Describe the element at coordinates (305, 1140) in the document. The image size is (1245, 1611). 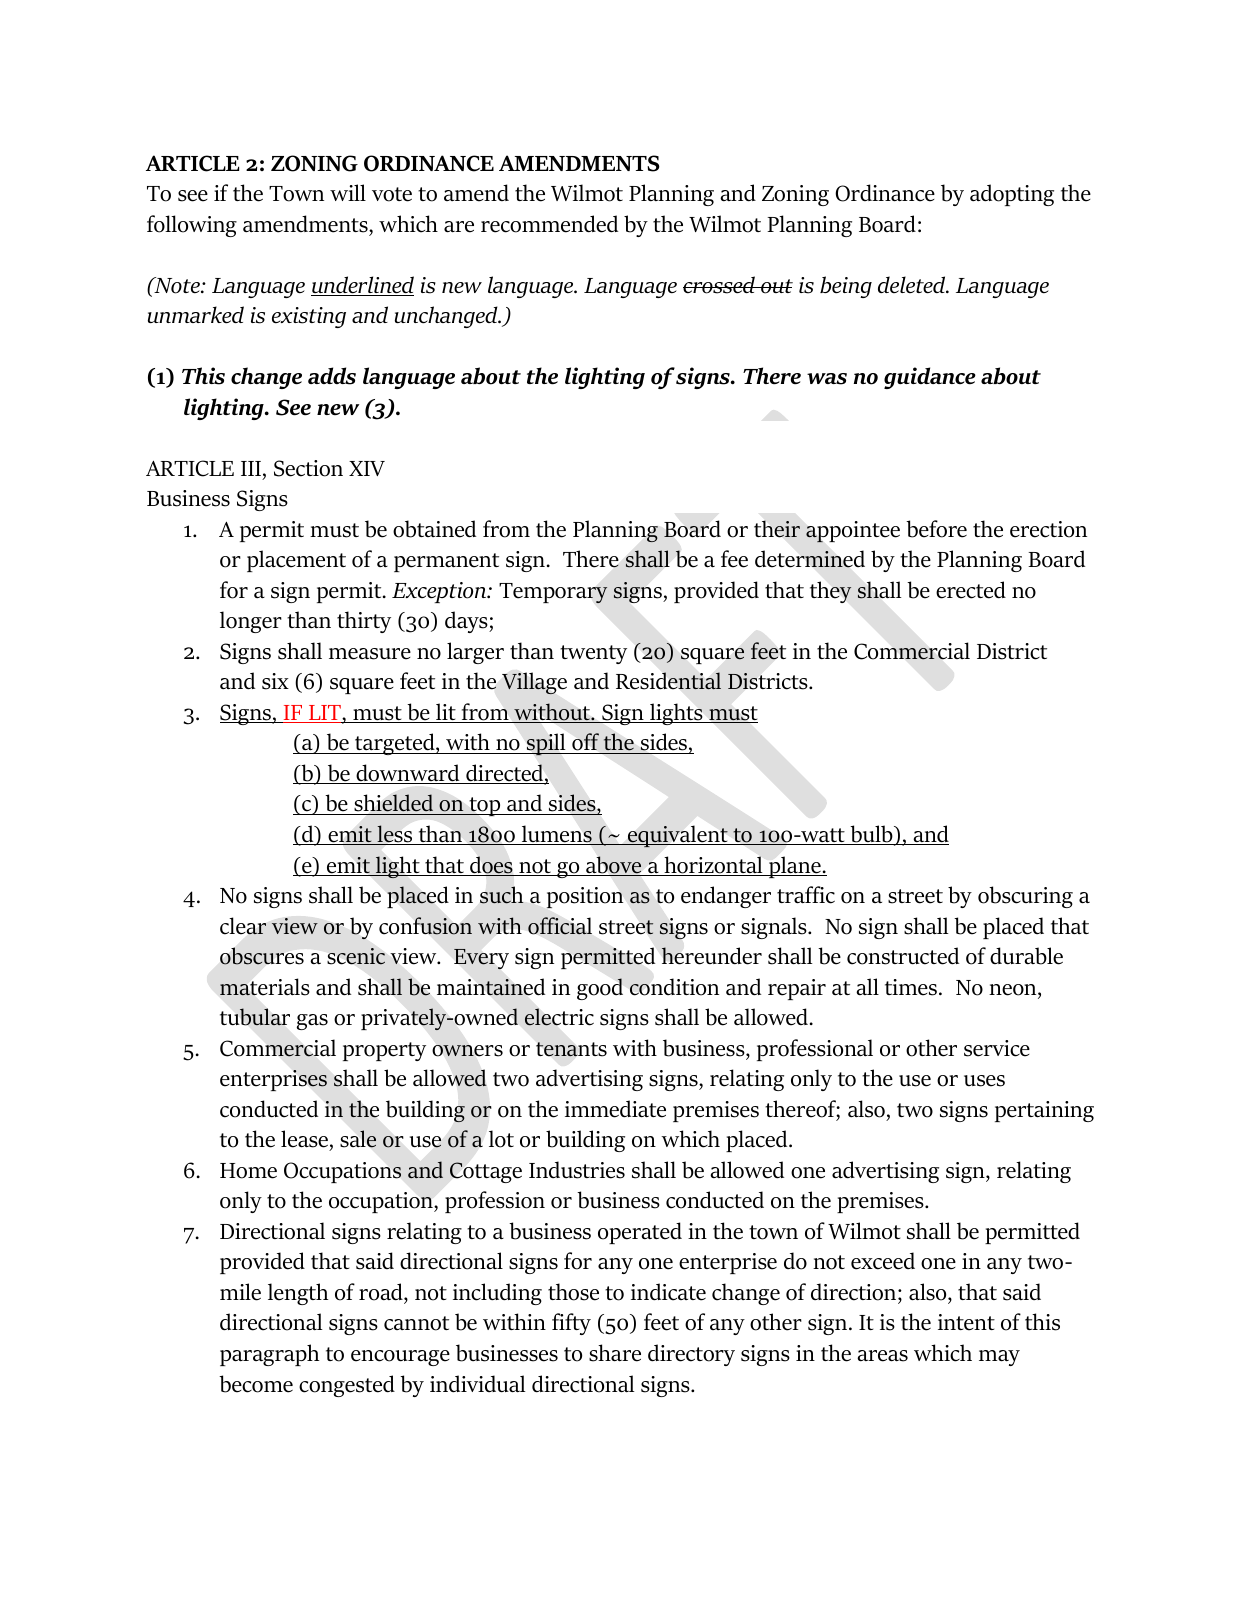
I see `lease` at that location.
